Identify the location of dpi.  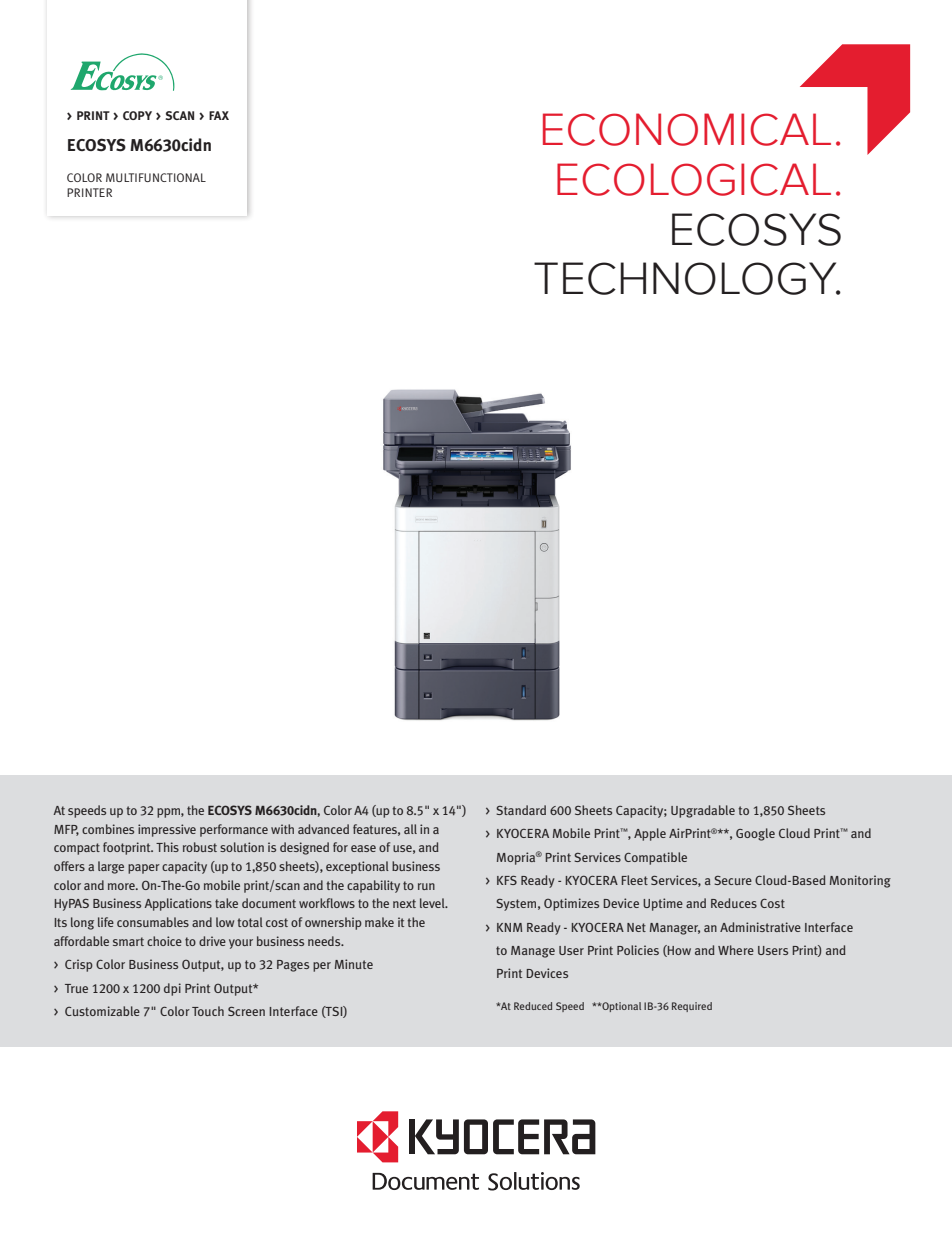
(172, 989).
